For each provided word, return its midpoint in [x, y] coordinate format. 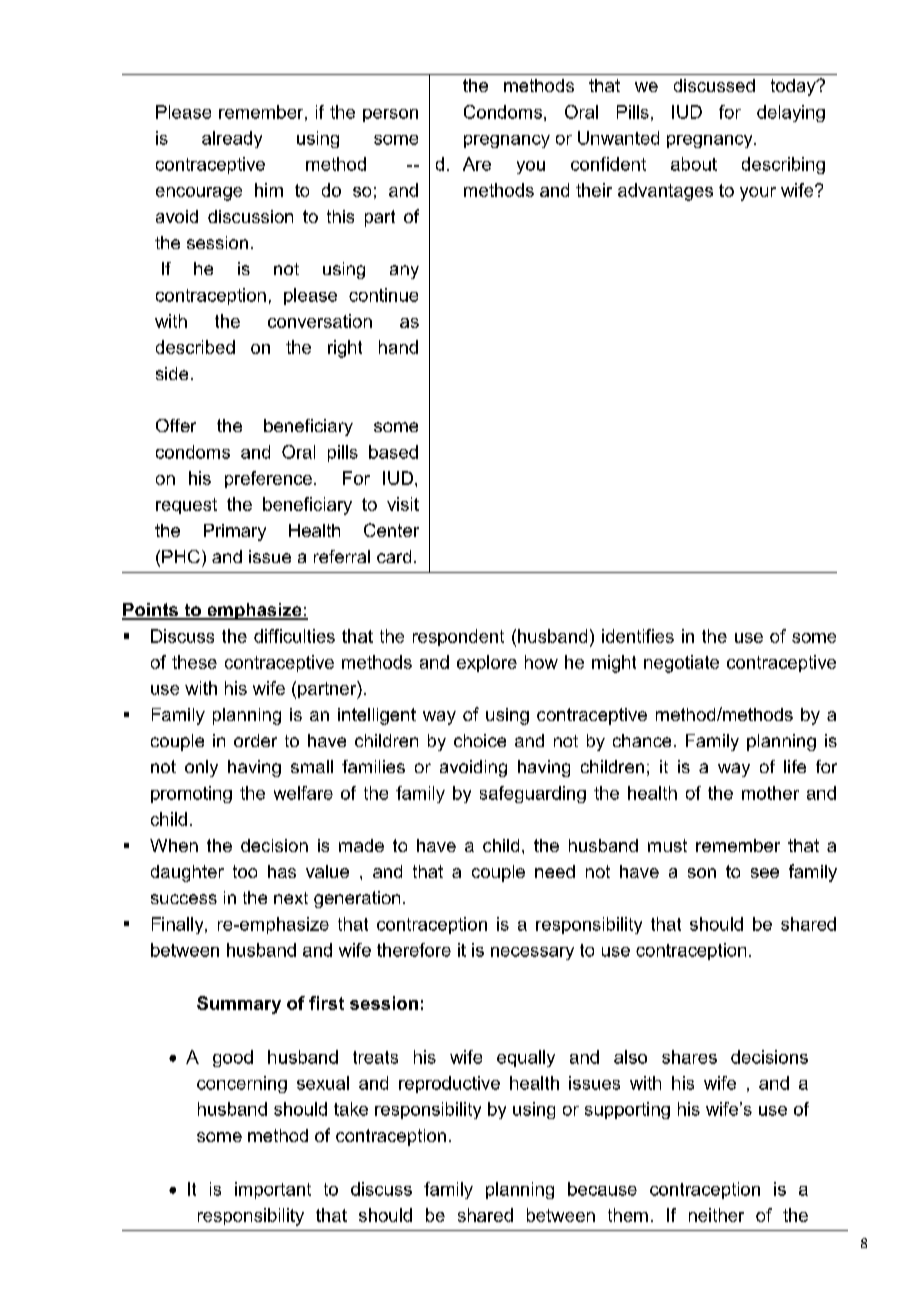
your [758, 194]
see [765, 873]
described [195, 347]
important [273, 1190]
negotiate [681, 664]
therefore [414, 950]
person [390, 115]
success [184, 899]
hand [398, 347]
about [694, 164]
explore [487, 663]
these [194, 662]
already [232, 139]
